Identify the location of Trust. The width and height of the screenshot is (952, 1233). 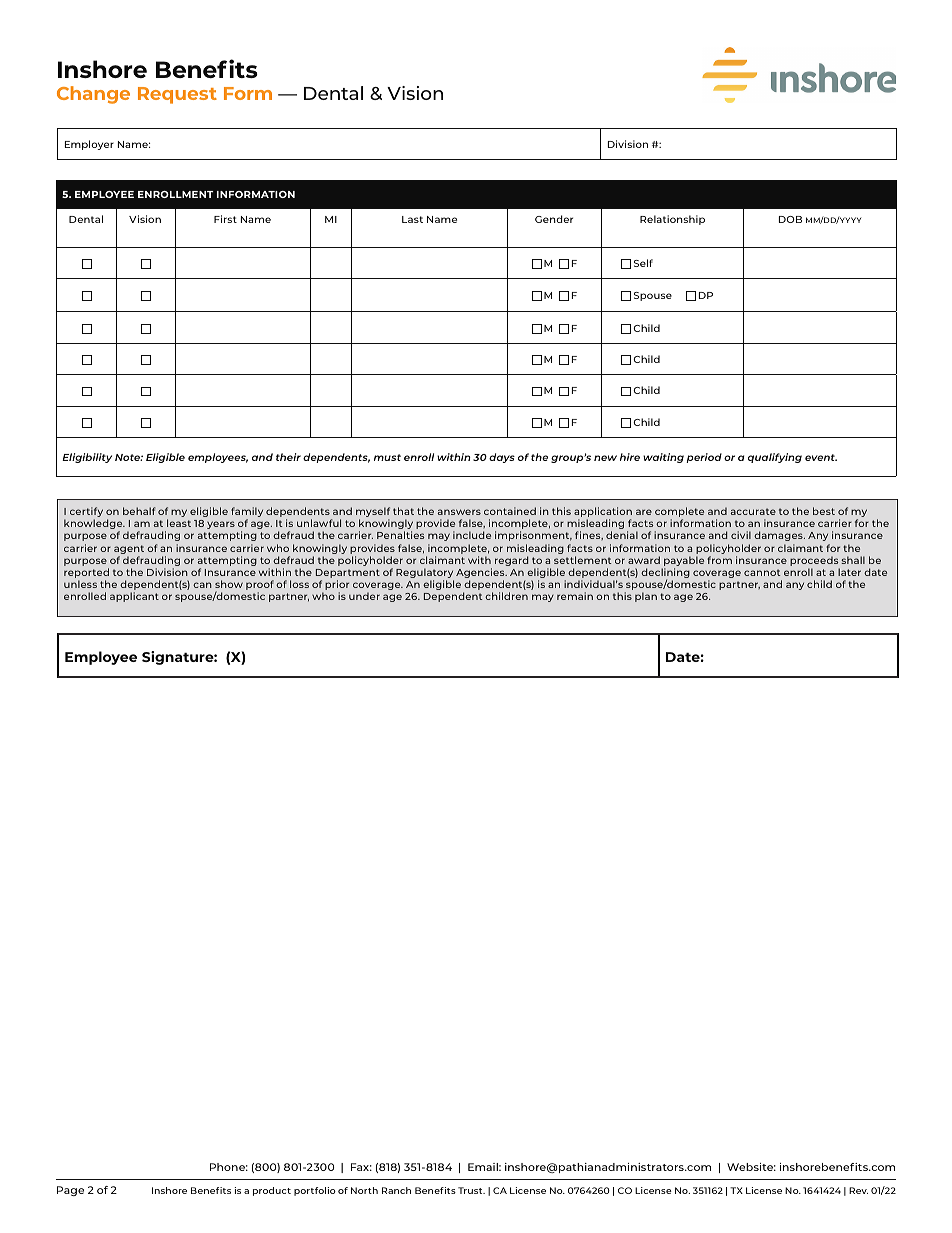
(471, 1190).
